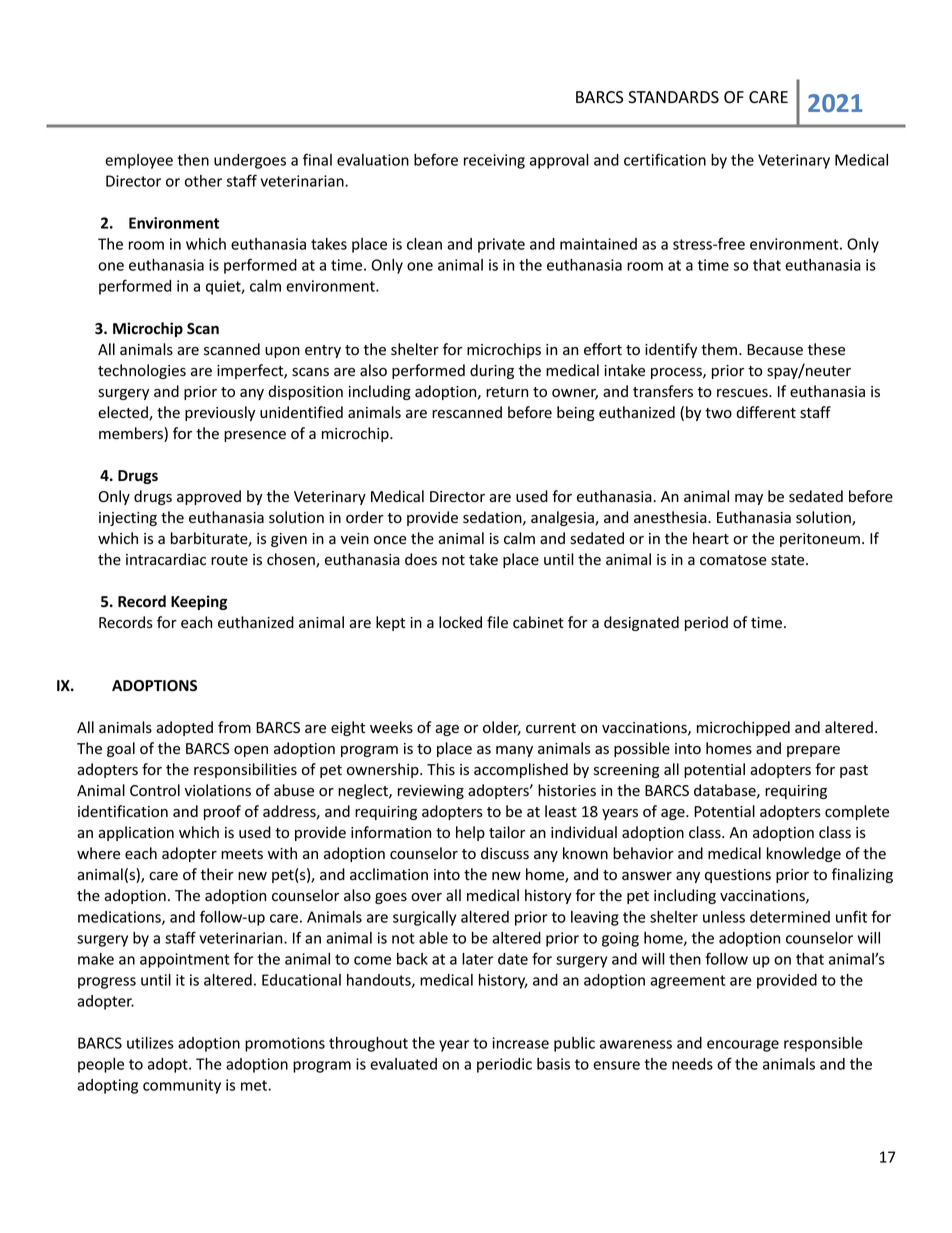 Image resolution: width=952 pixels, height=1233 pixels. I want to click on STANDARDS, so click(673, 97).
